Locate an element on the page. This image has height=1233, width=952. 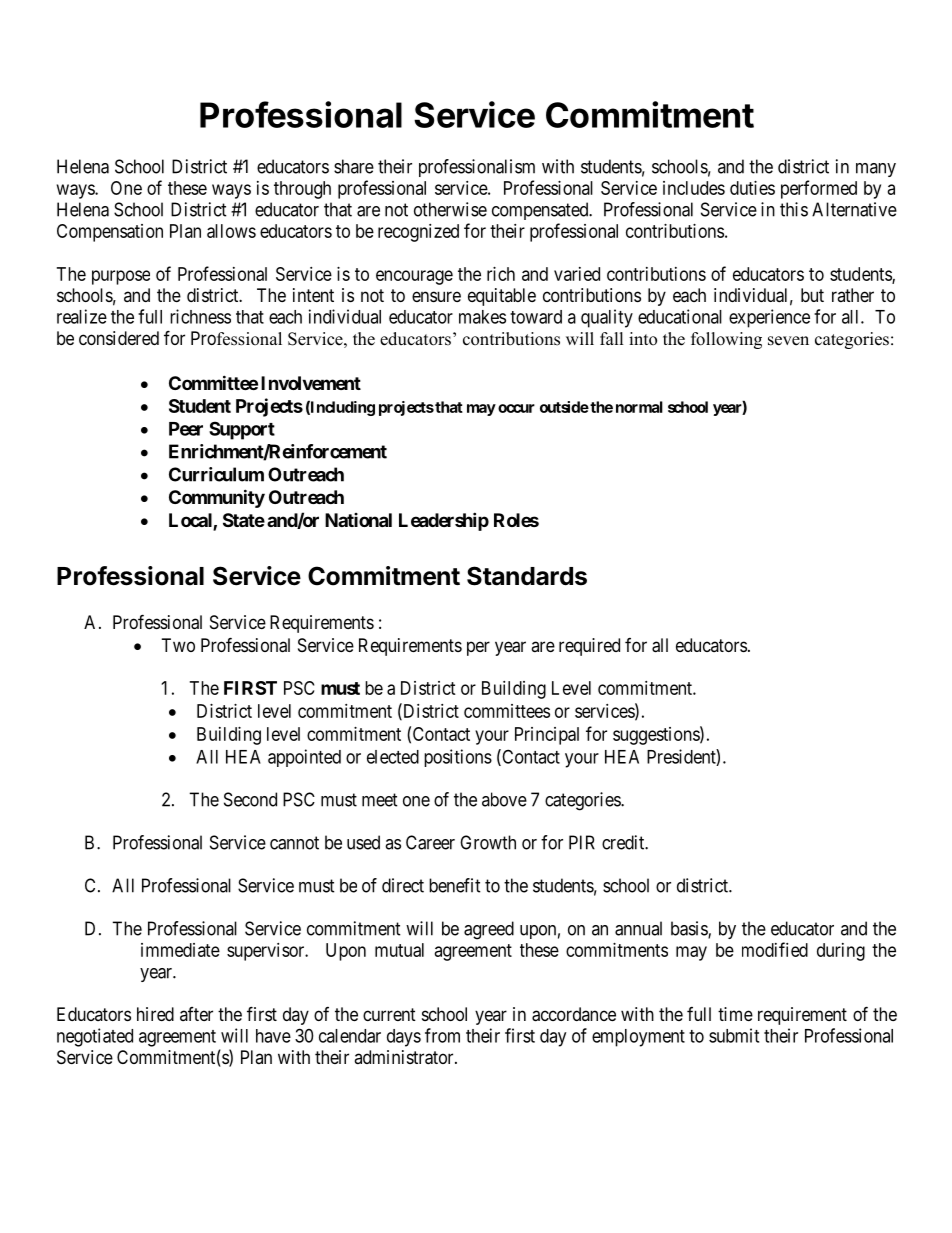
Second is located at coordinates (250, 799).
